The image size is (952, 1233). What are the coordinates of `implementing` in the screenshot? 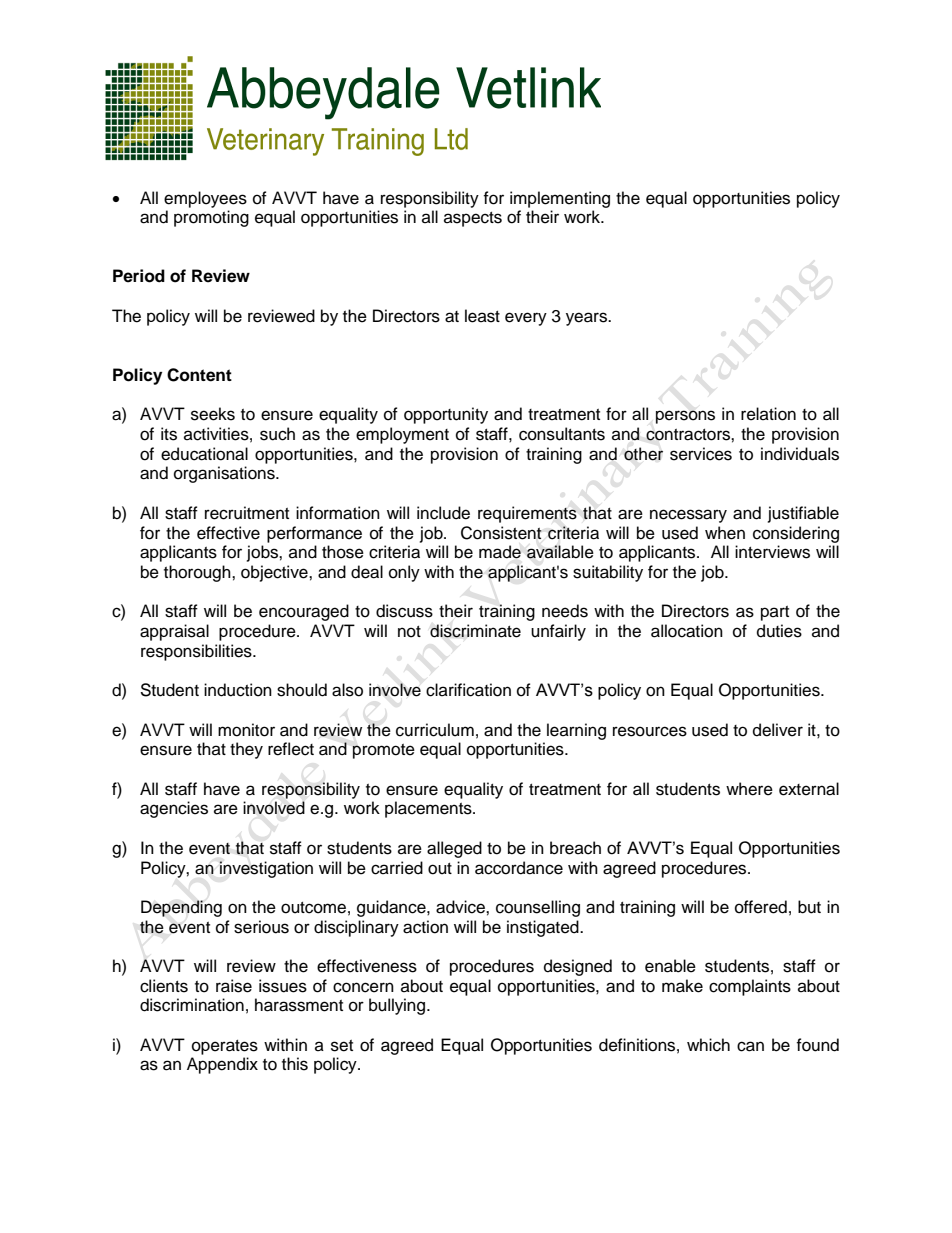 It's located at (560, 199).
